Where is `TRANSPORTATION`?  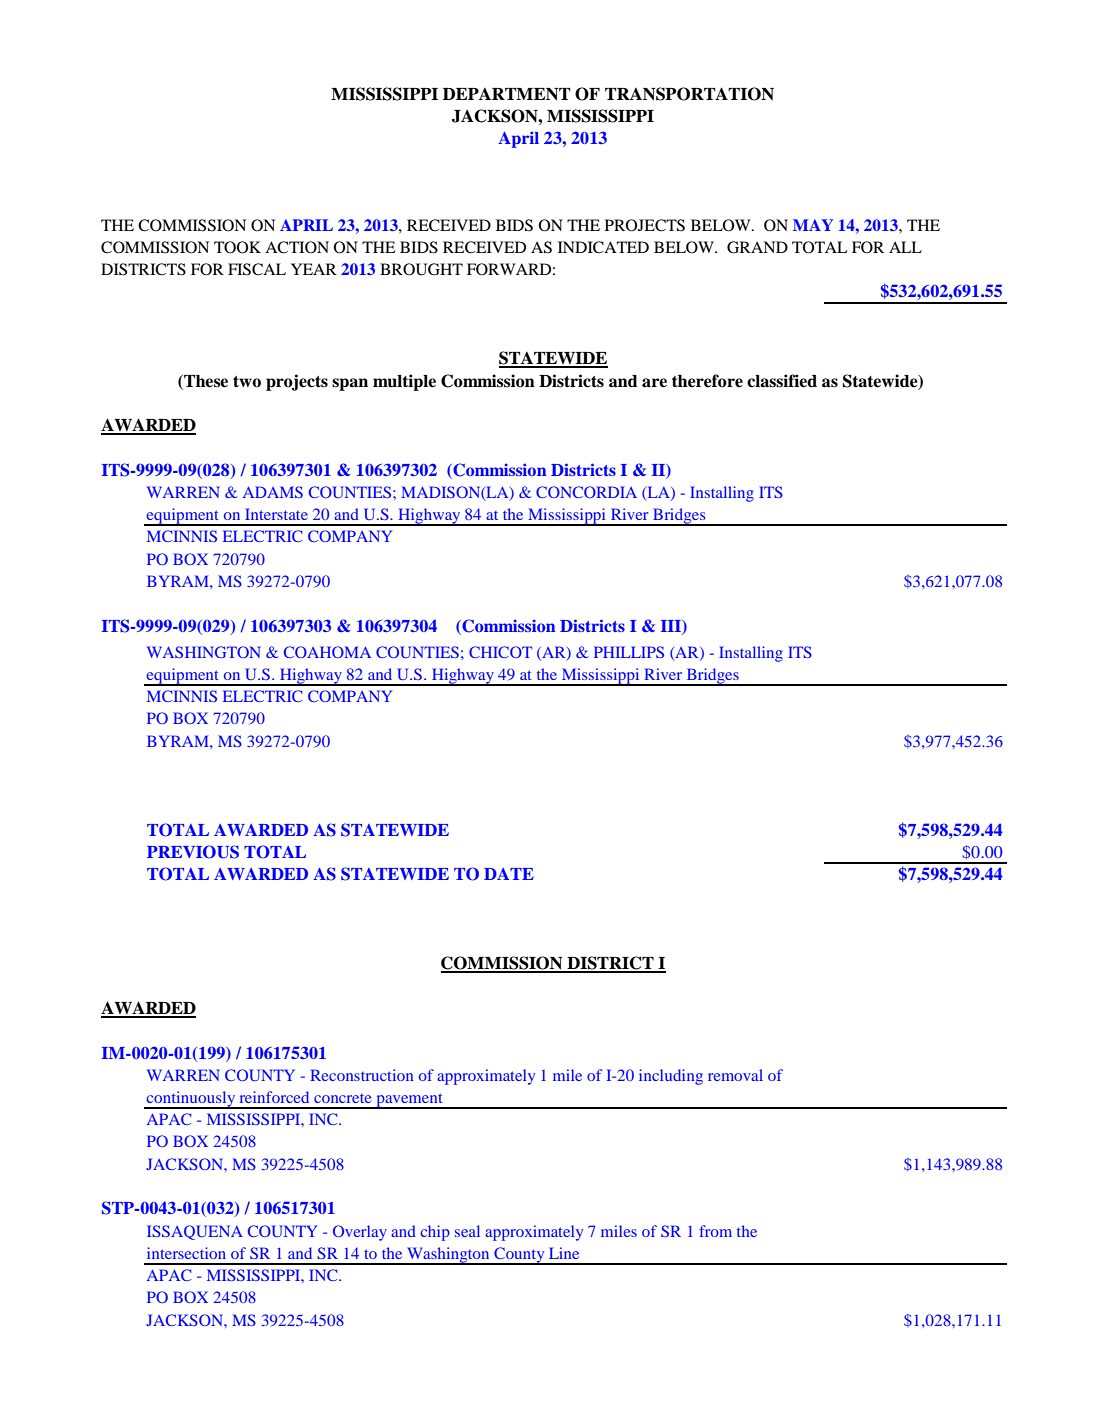
TRANSPORTATION is located at coordinates (689, 94).
